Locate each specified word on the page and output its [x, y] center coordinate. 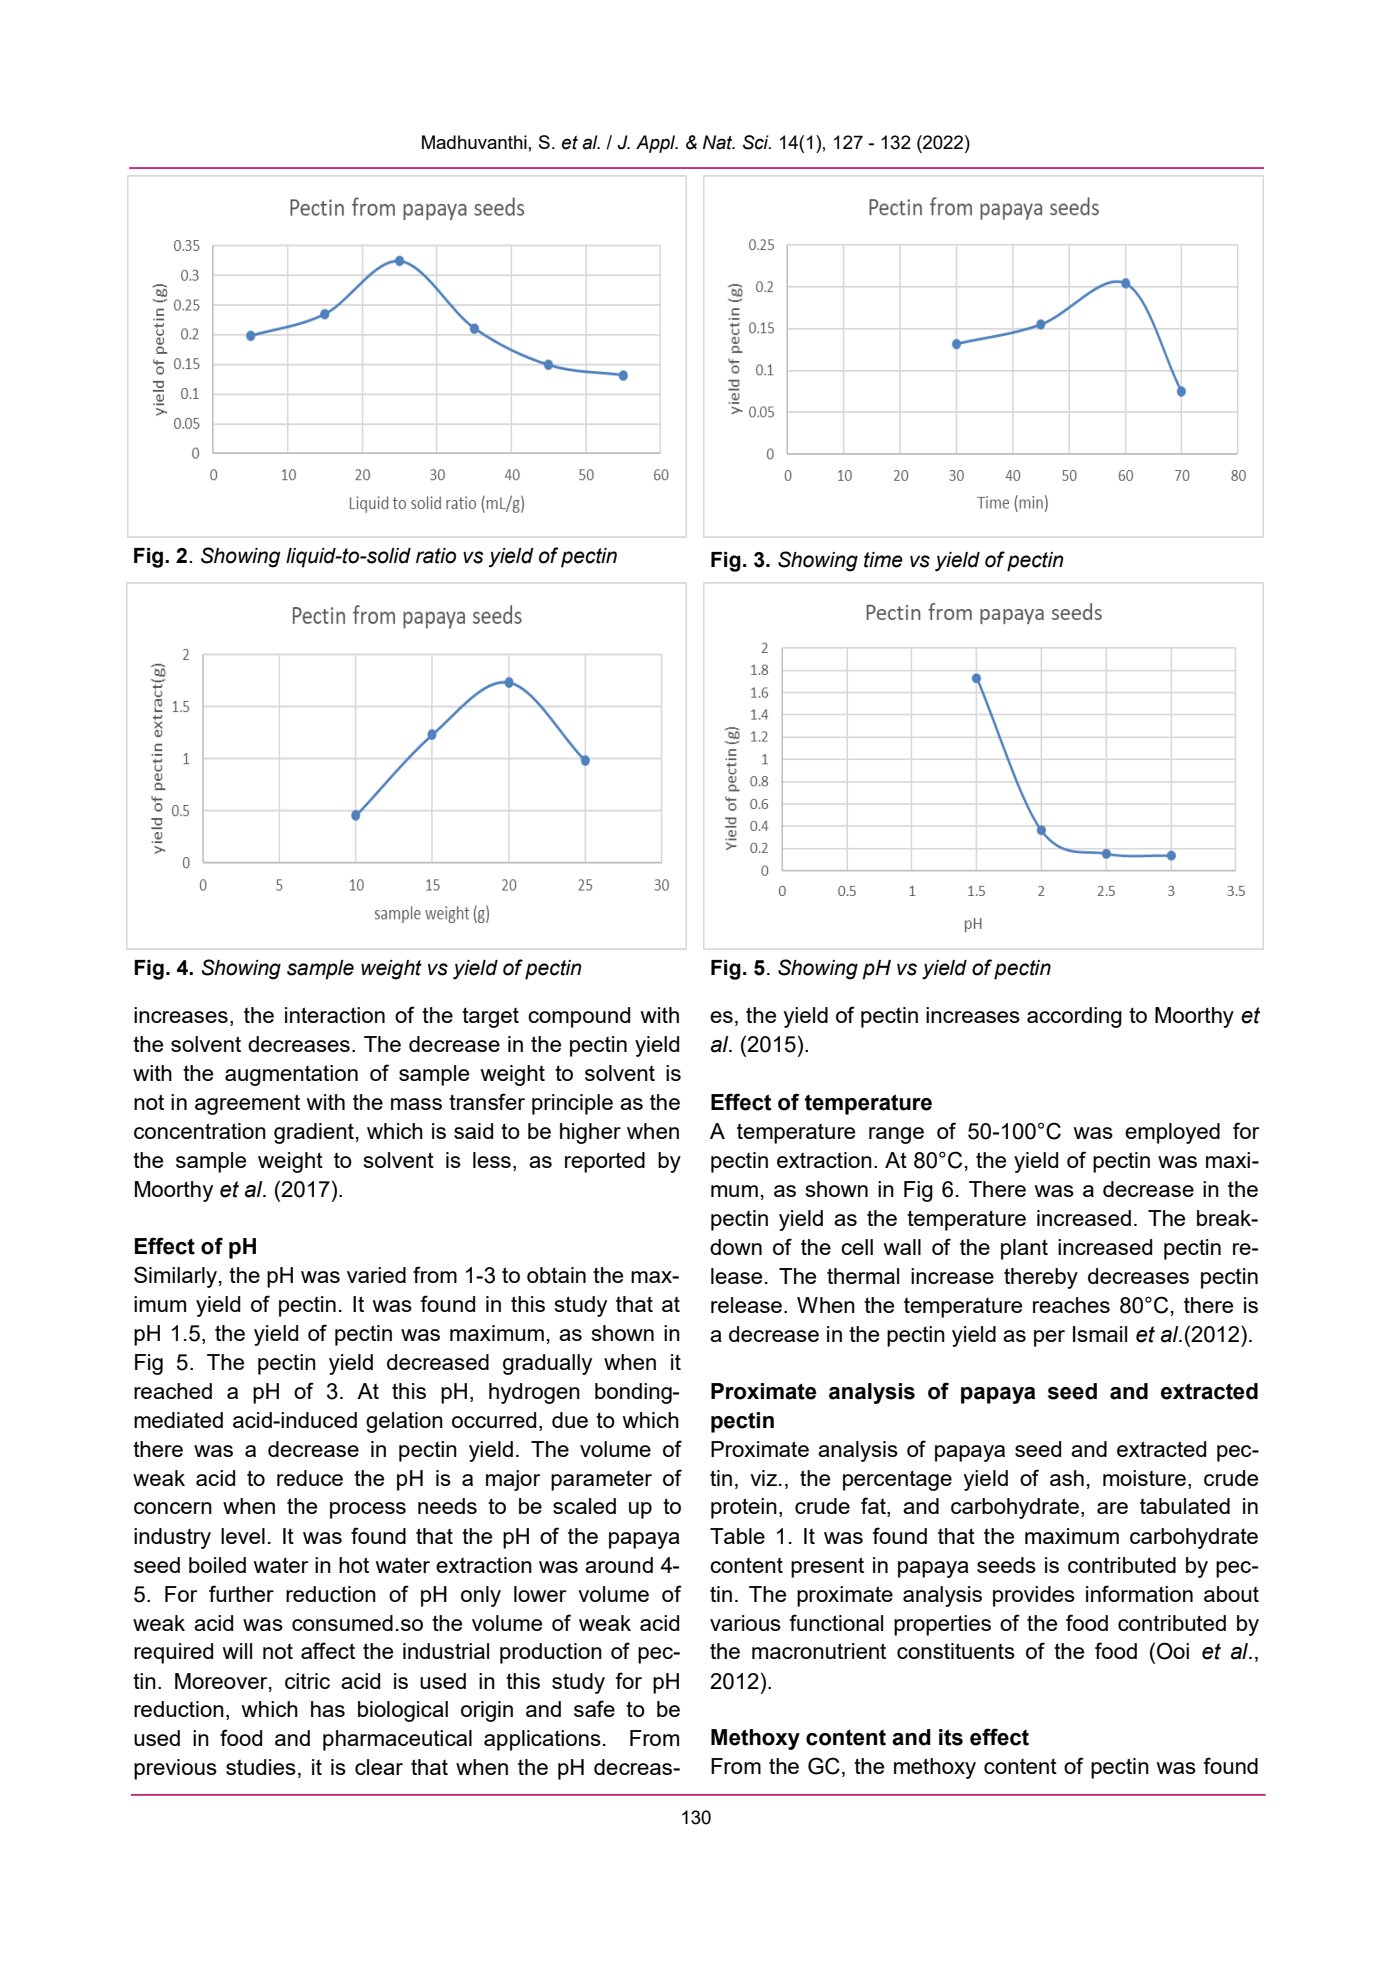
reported [605, 1162]
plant [1024, 1249]
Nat [719, 142]
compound [579, 1017]
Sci [757, 142]
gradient [314, 1133]
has [328, 1709]
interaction [335, 1015]
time [883, 560]
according [1074, 1017]
